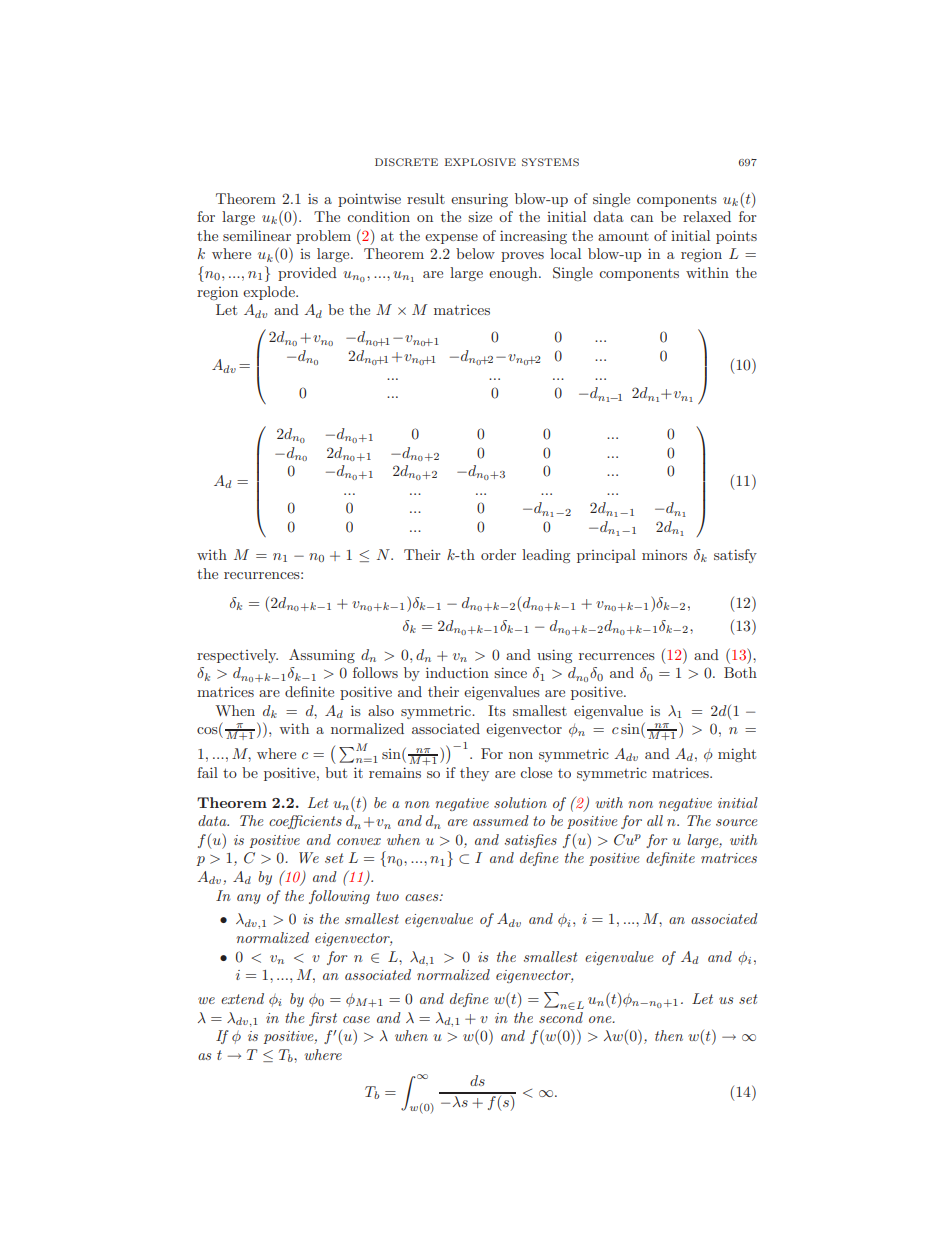 The width and height of the screenshot is (952, 1233). Describe the element at coordinates (735, 556) in the screenshot. I see `satisfy` at that location.
